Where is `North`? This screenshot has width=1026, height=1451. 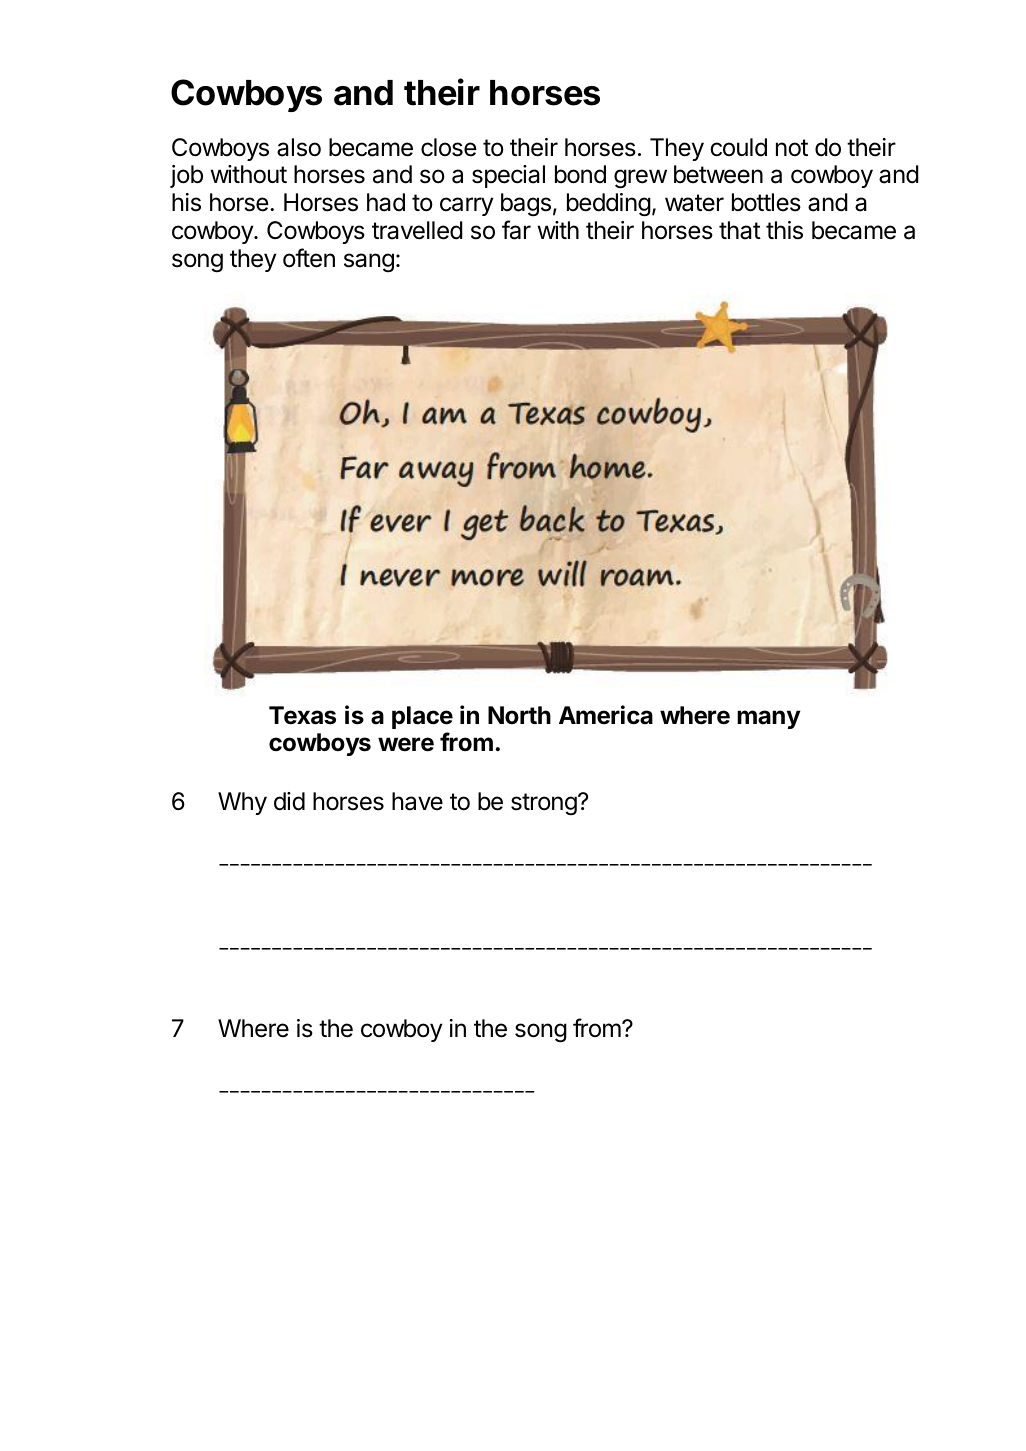 North is located at coordinates (519, 715).
